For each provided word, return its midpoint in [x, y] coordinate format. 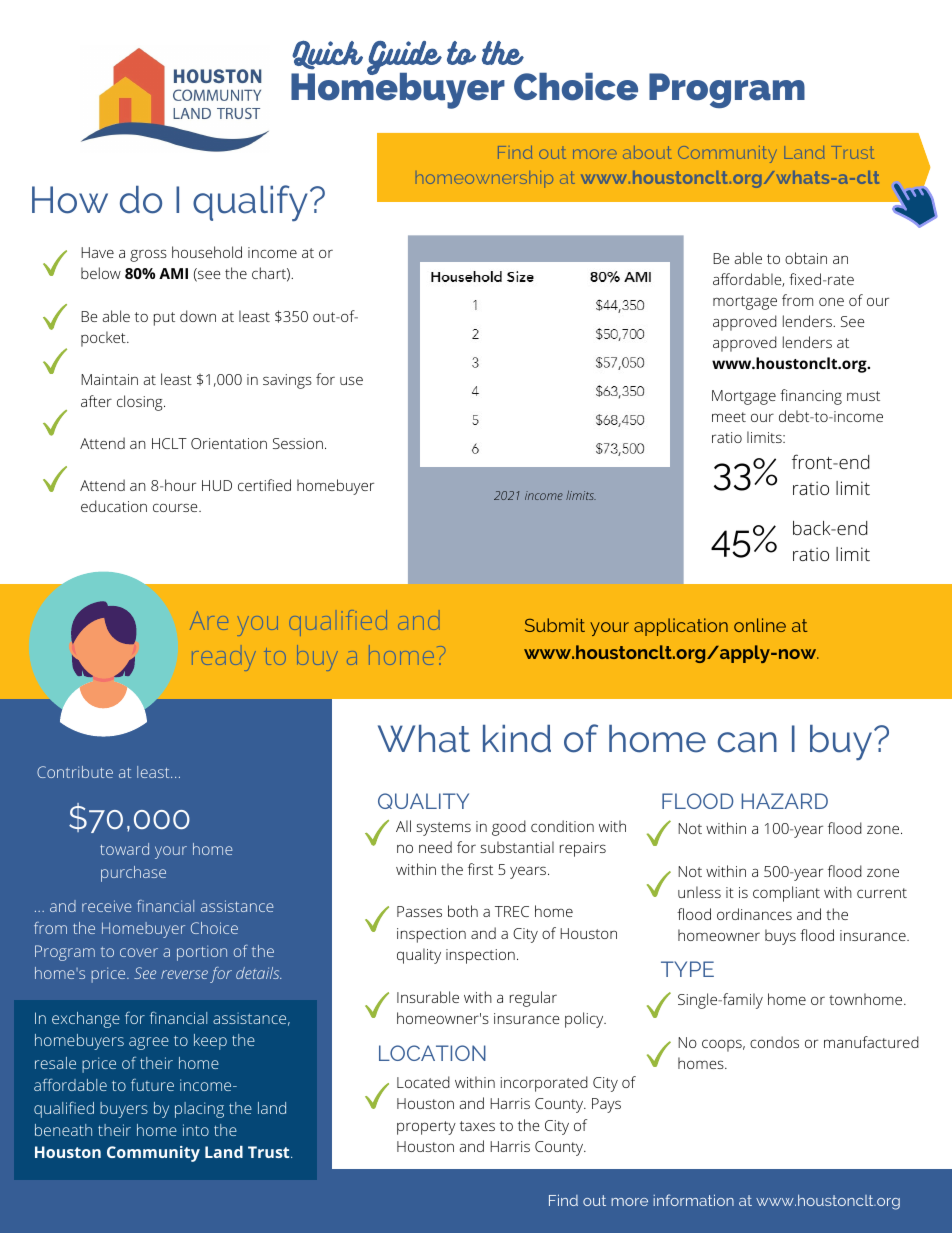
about [647, 152]
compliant [786, 894]
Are [209, 620]
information [693, 1200]
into [196, 1130]
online [760, 625]
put [164, 319]
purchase [133, 874]
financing [811, 397]
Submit [555, 625]
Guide [404, 59]
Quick [327, 55]
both [463, 911]
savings [287, 381]
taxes [477, 1126]
